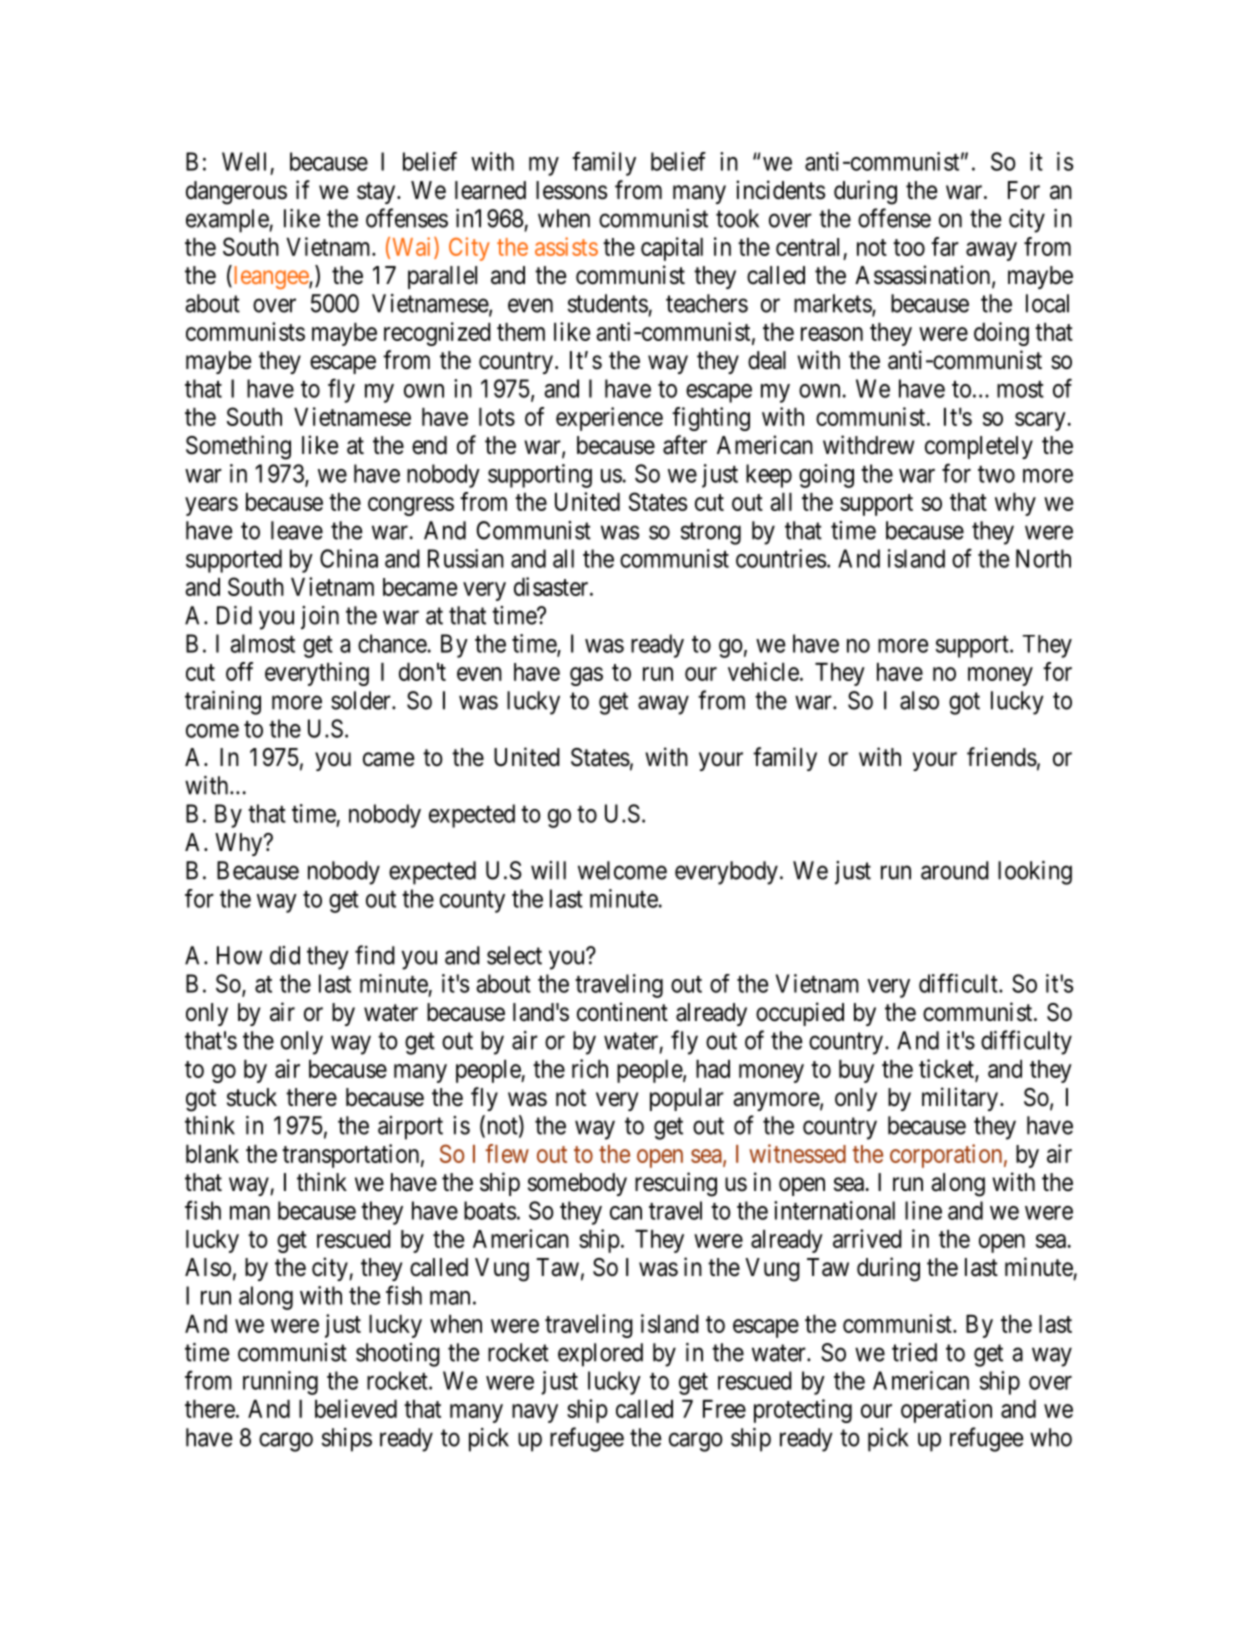 The width and height of the screenshot is (1257, 1627). Describe the element at coordinates (297, 530) in the screenshot. I see `leave` at that location.
